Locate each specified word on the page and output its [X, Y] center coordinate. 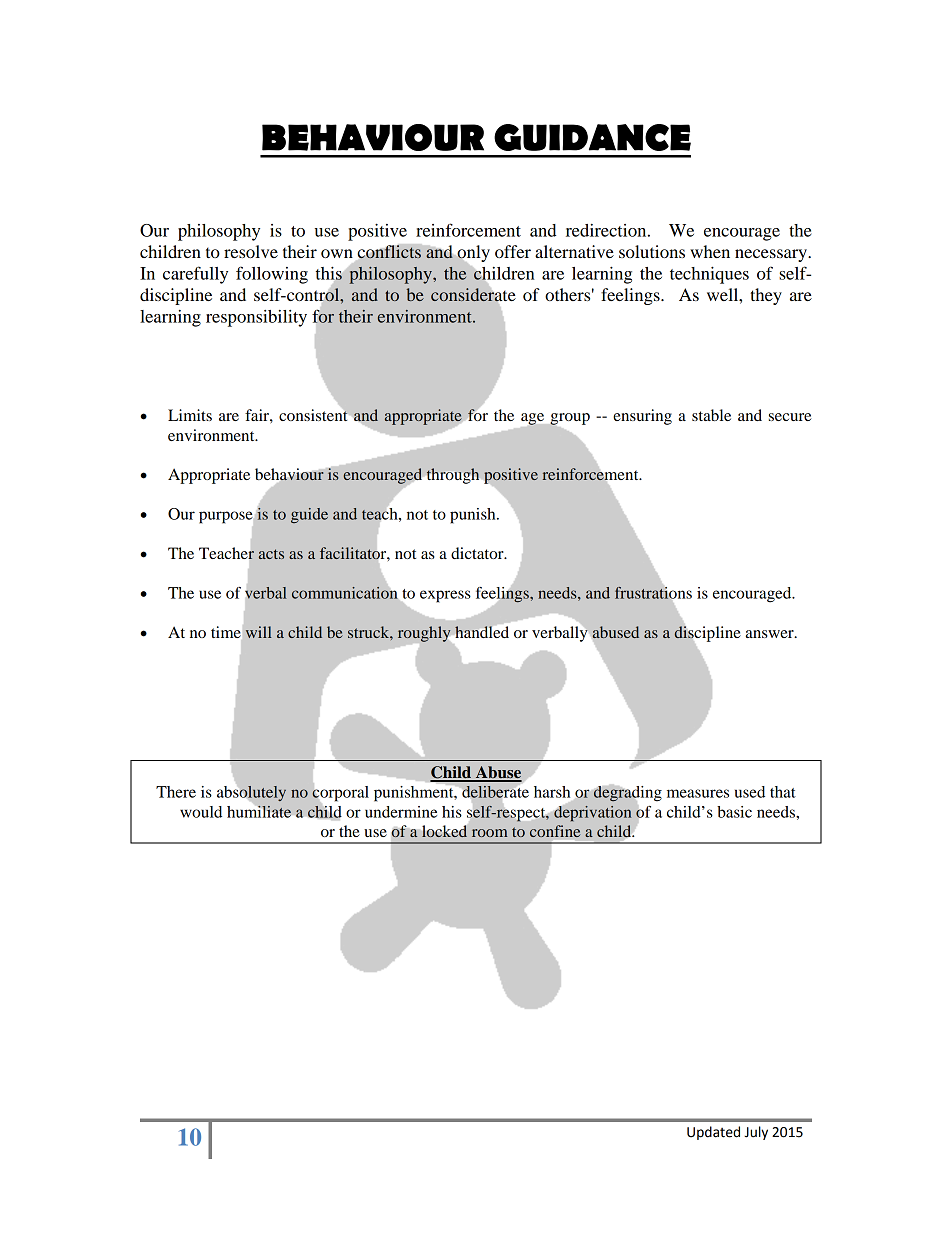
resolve [251, 251]
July [756, 1133]
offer [513, 251]
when [710, 251]
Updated [713, 1133]
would [201, 812]
